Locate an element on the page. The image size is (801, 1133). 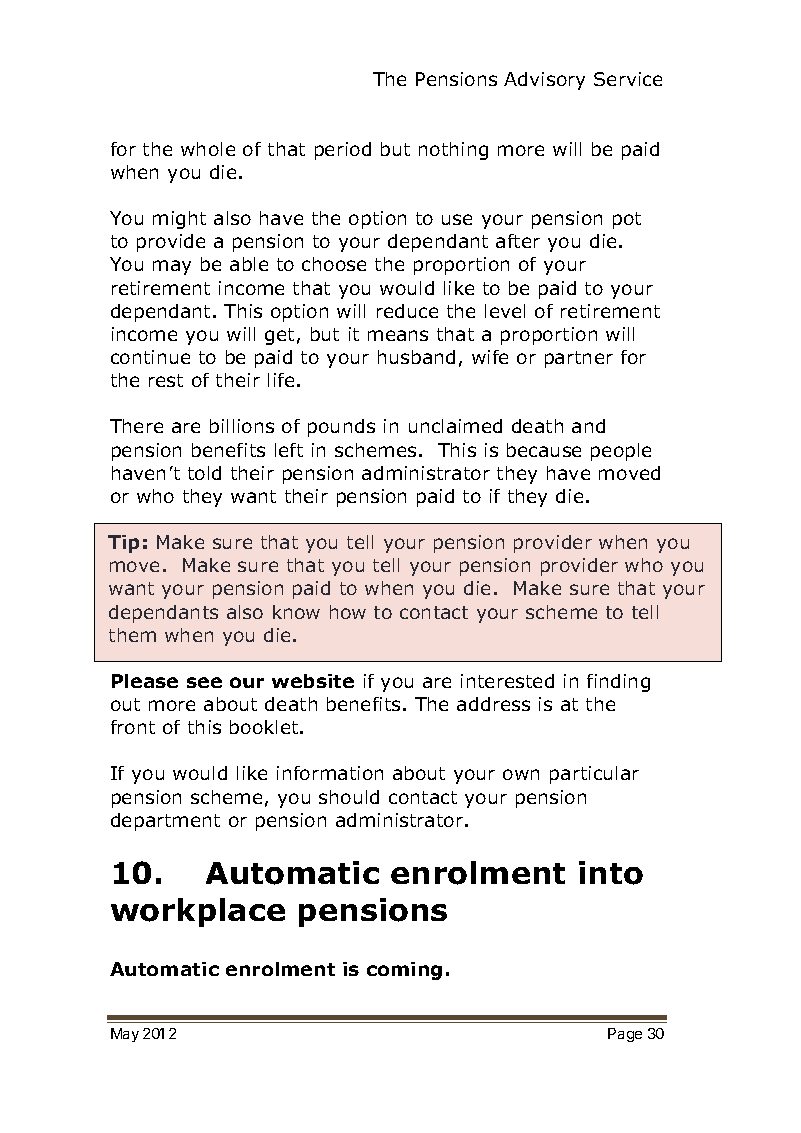
Tip is located at coordinates (123, 544).
